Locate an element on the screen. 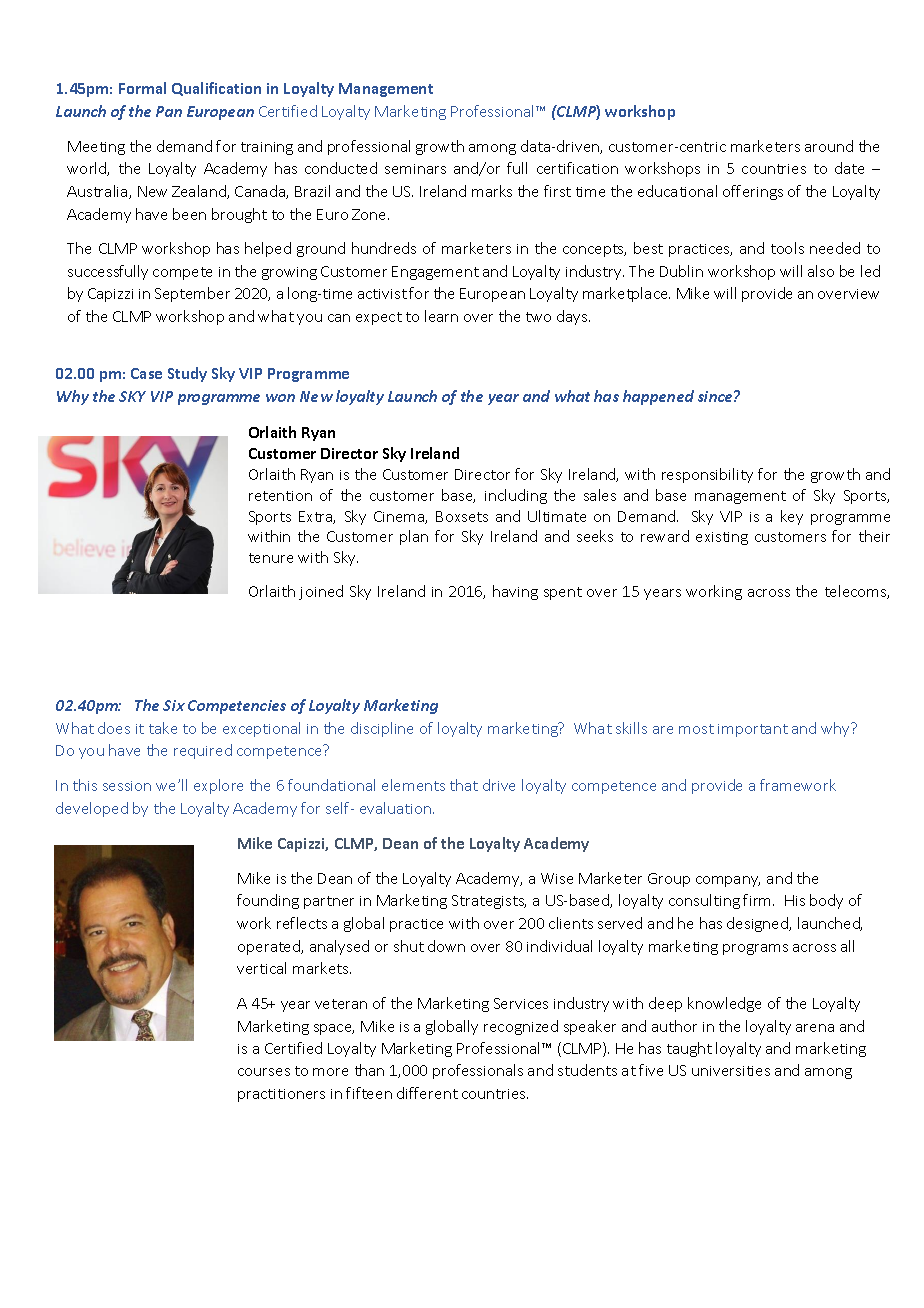  company is located at coordinates (728, 881).
